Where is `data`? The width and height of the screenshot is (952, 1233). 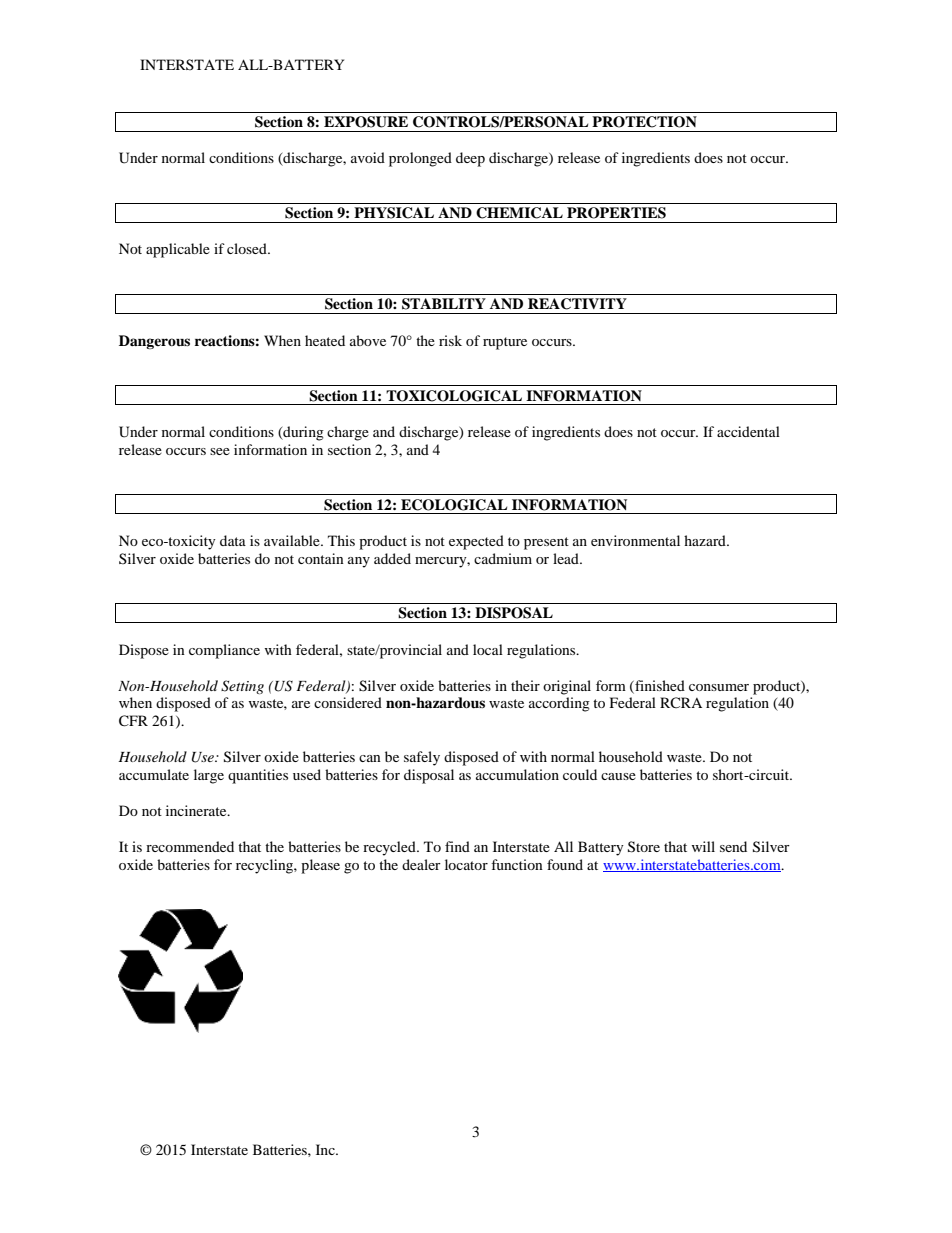
data is located at coordinates (233, 540).
